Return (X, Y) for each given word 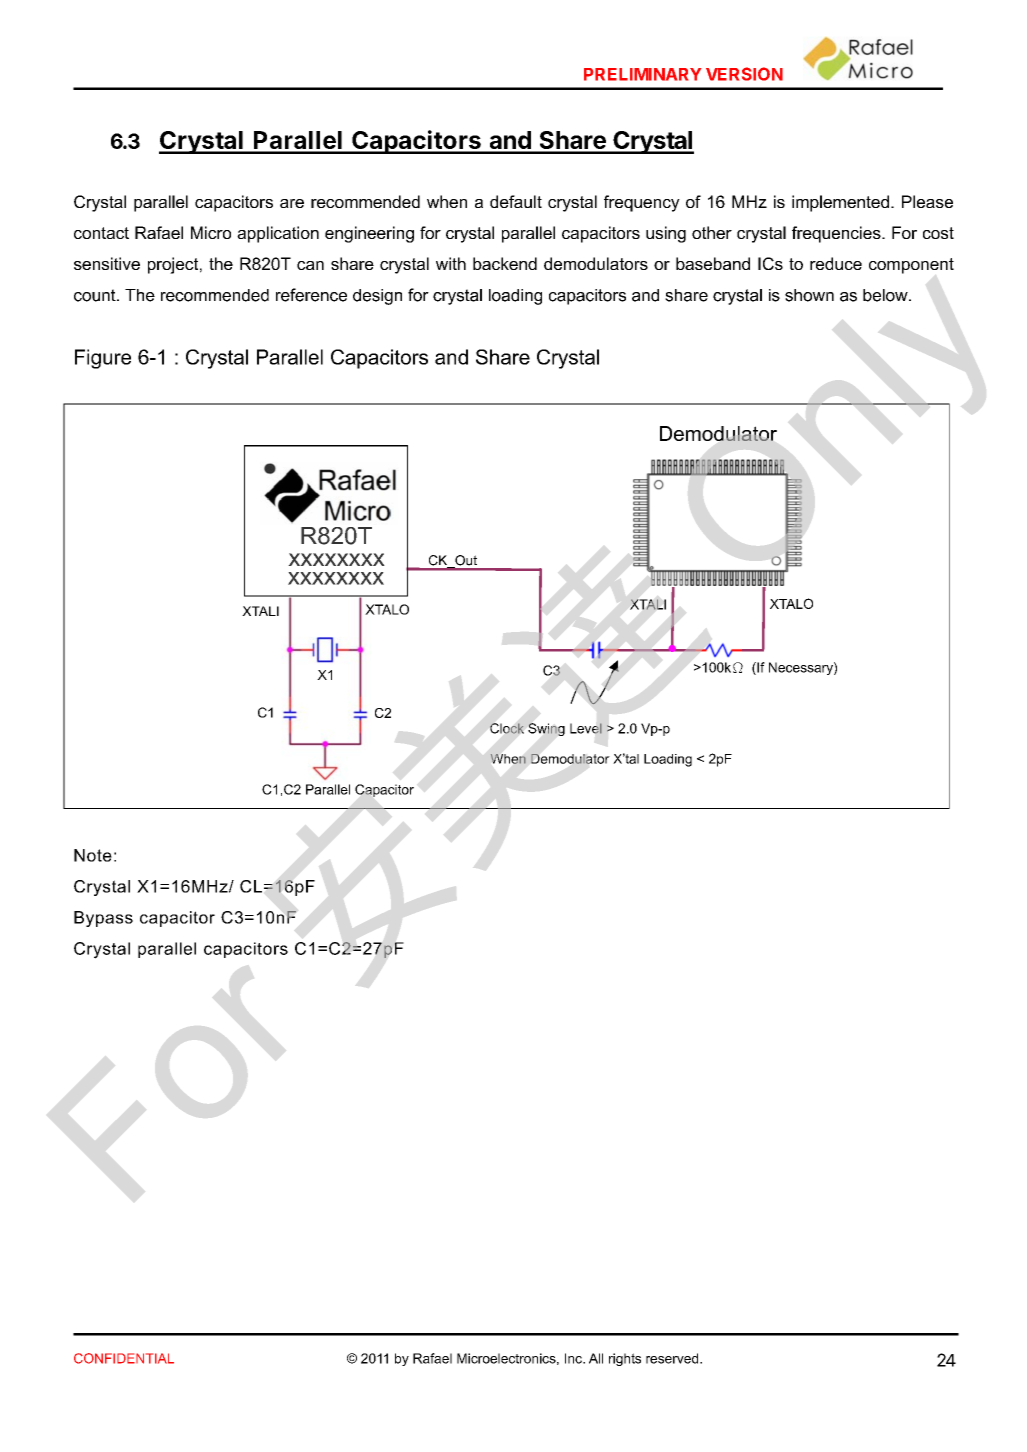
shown (809, 295)
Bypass (103, 919)
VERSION (744, 74)
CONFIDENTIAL (124, 1358)
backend (505, 263)
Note (93, 855)
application (278, 234)
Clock (507, 728)
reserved (673, 1358)
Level (586, 728)
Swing (546, 729)
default (516, 201)
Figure (103, 359)
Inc (574, 1358)
